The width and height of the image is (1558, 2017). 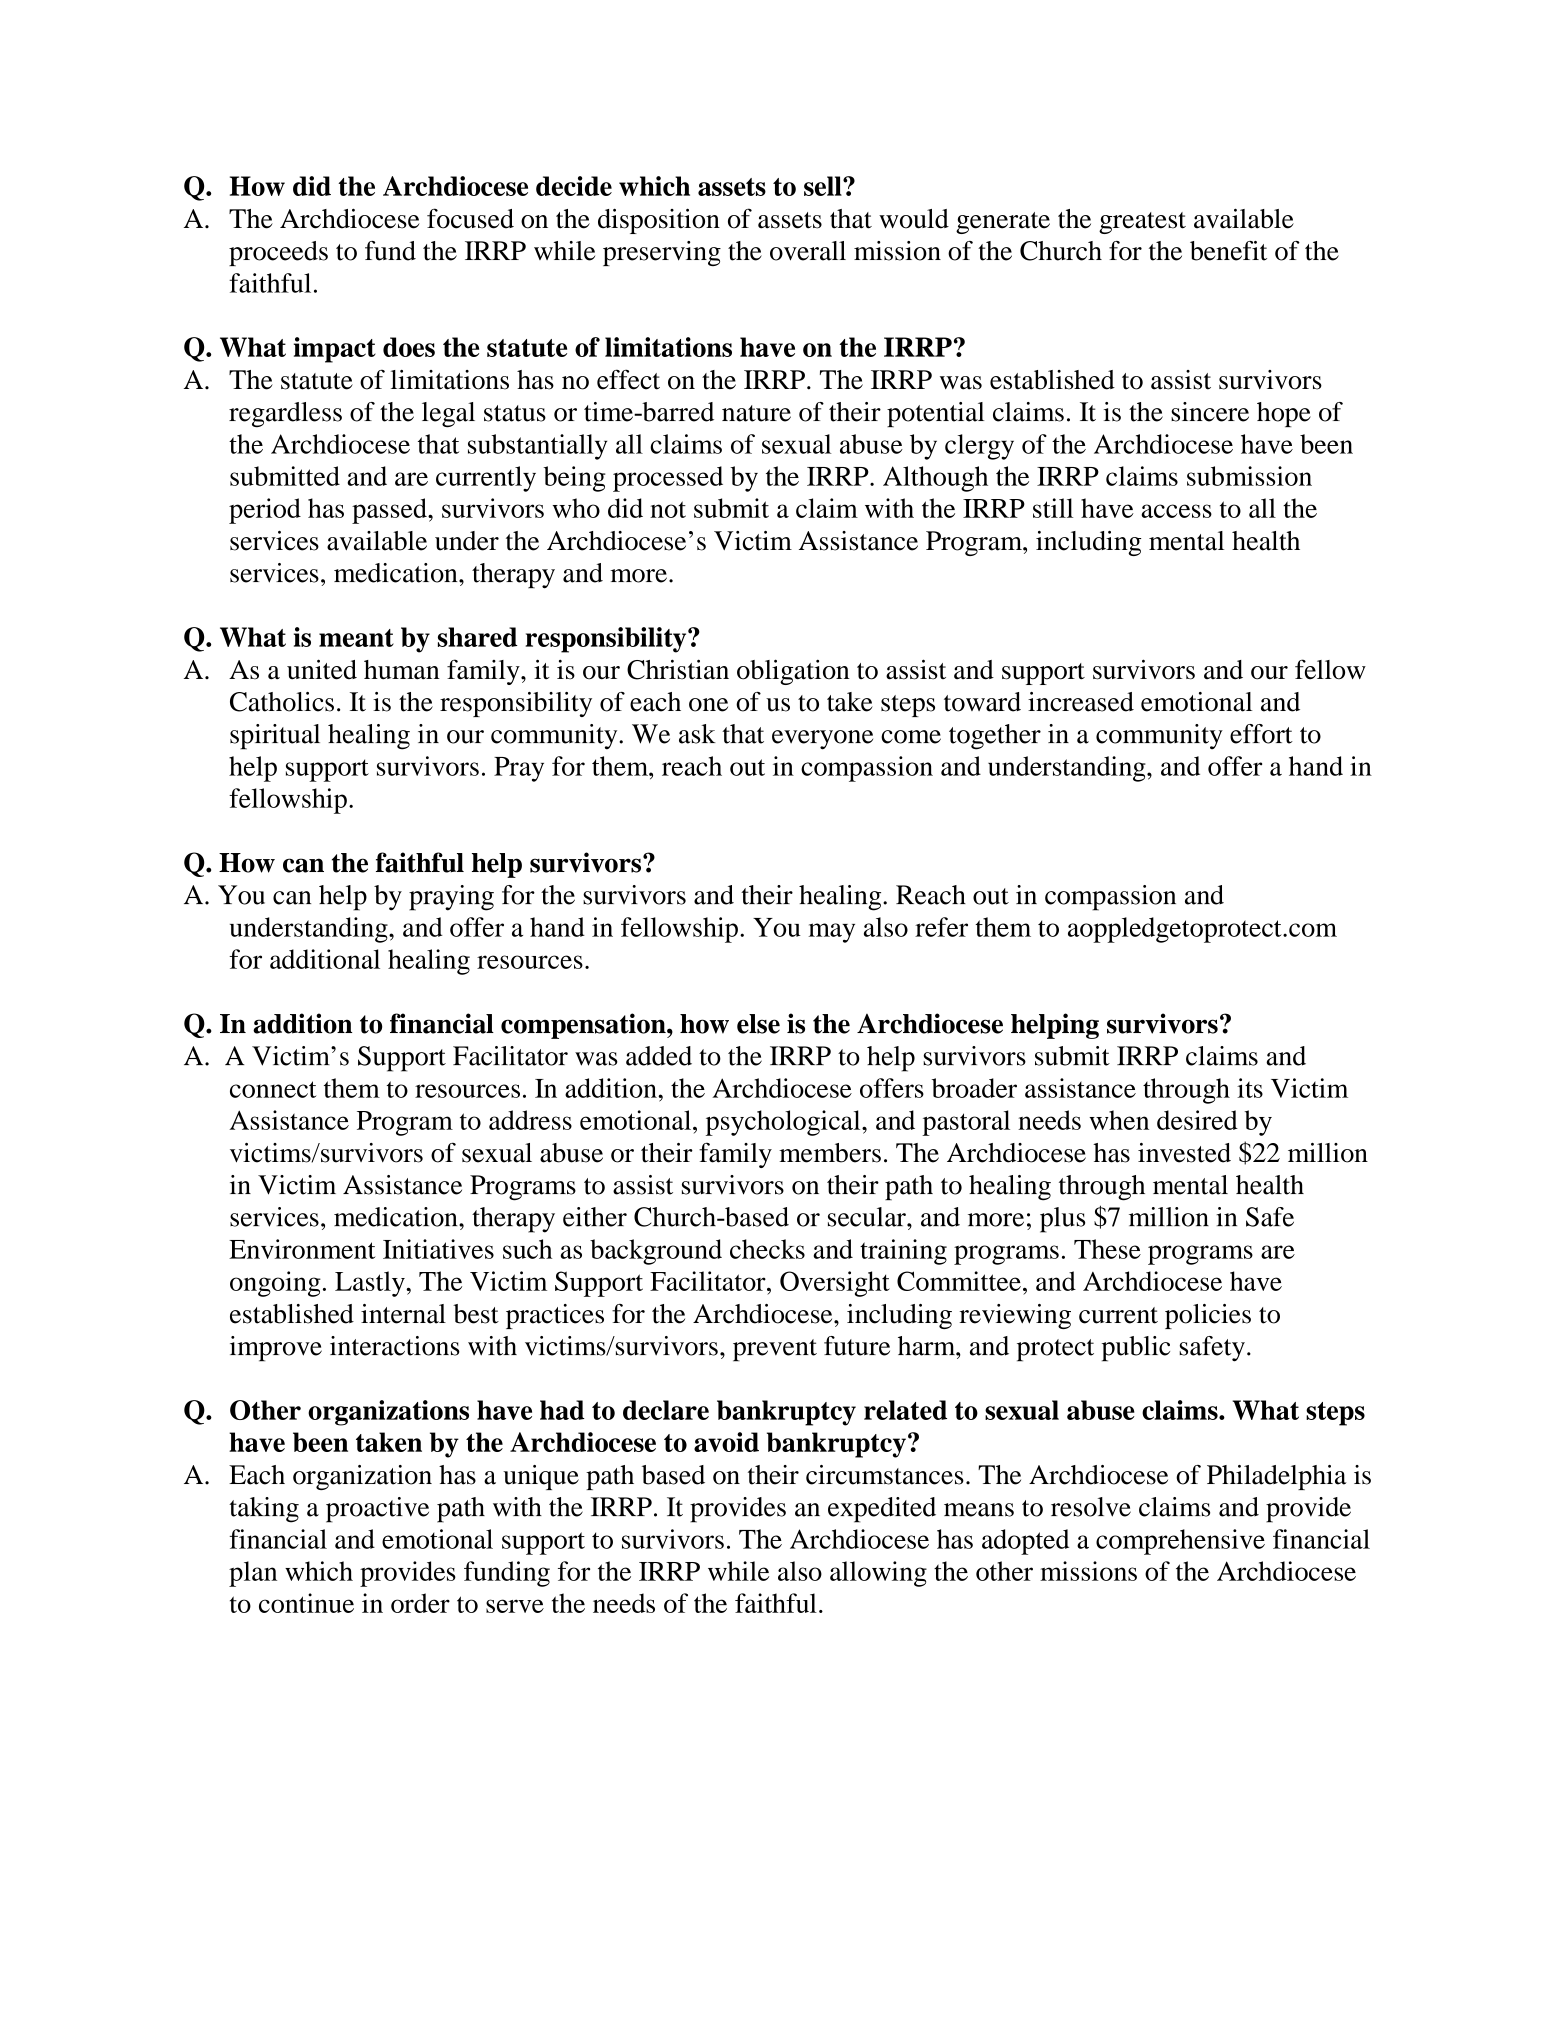 What do you see at coordinates (470, 218) in the image?
I see `focused` at bounding box center [470, 218].
